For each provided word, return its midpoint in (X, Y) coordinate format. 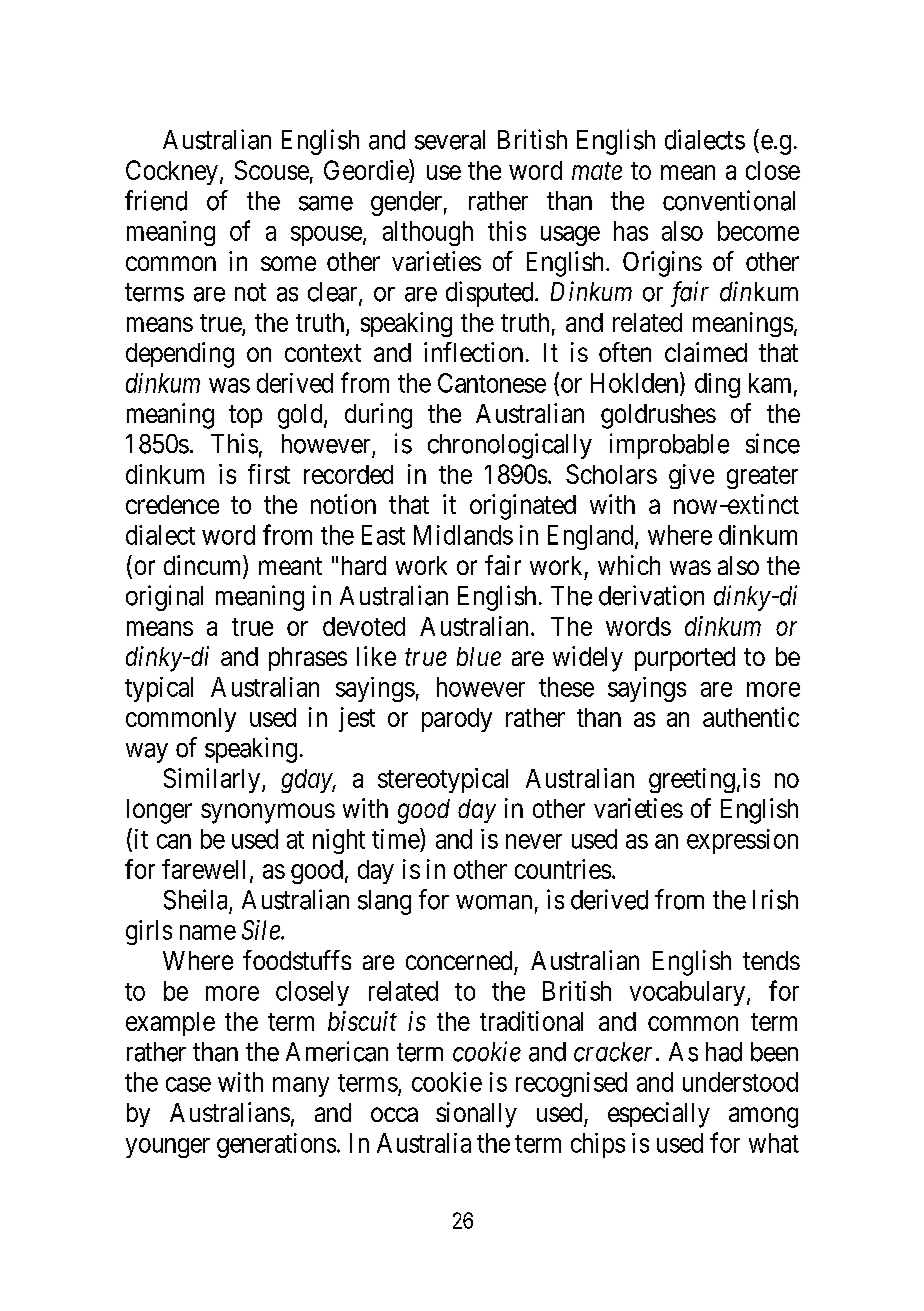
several (450, 140)
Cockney (172, 172)
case (188, 1084)
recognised (571, 1084)
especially (659, 1115)
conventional (729, 200)
